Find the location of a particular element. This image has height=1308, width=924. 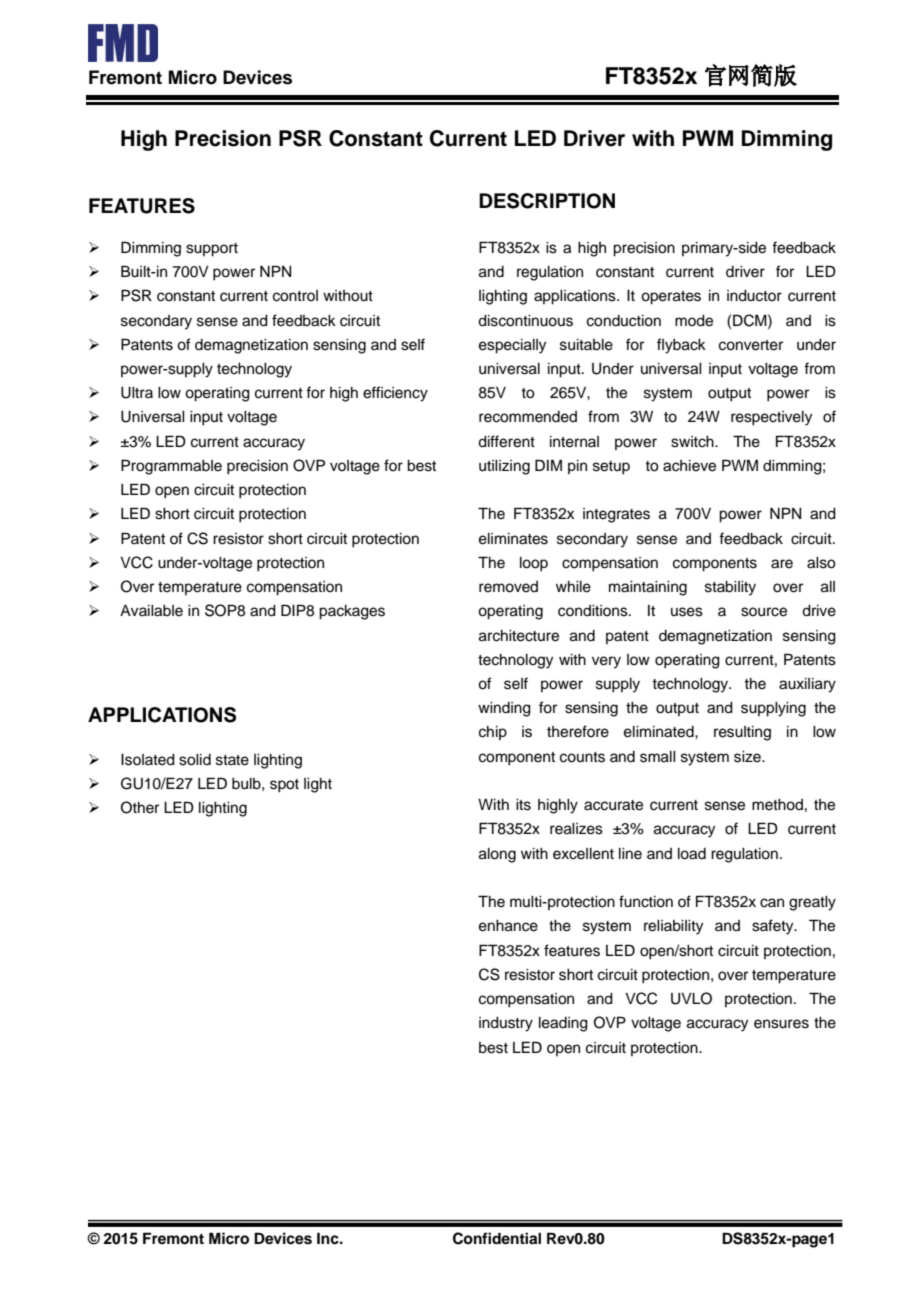

DESCRIPTION is located at coordinates (547, 201).
